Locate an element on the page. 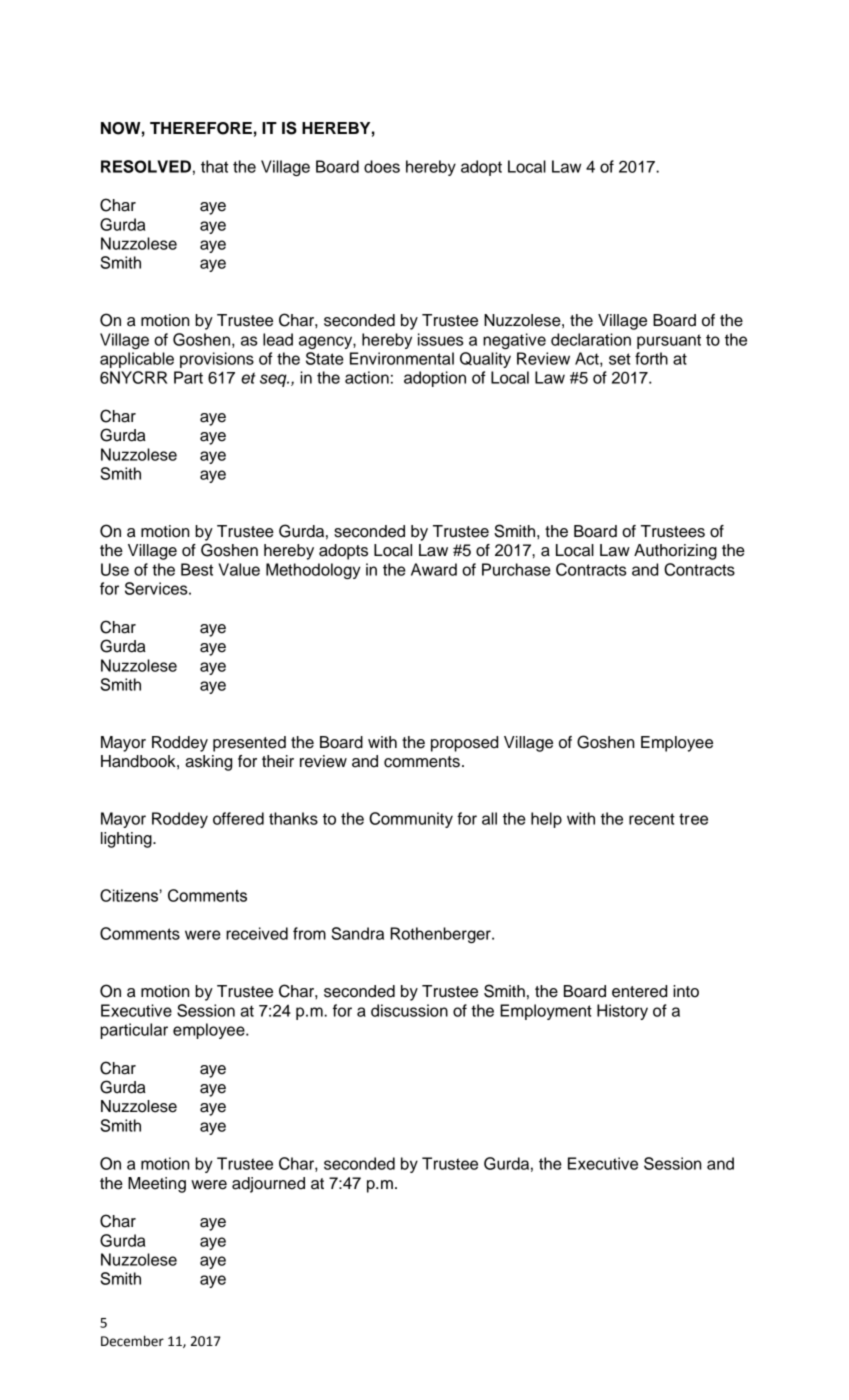 The width and height of the document is (849, 1400). proposed is located at coordinates (464, 744).
